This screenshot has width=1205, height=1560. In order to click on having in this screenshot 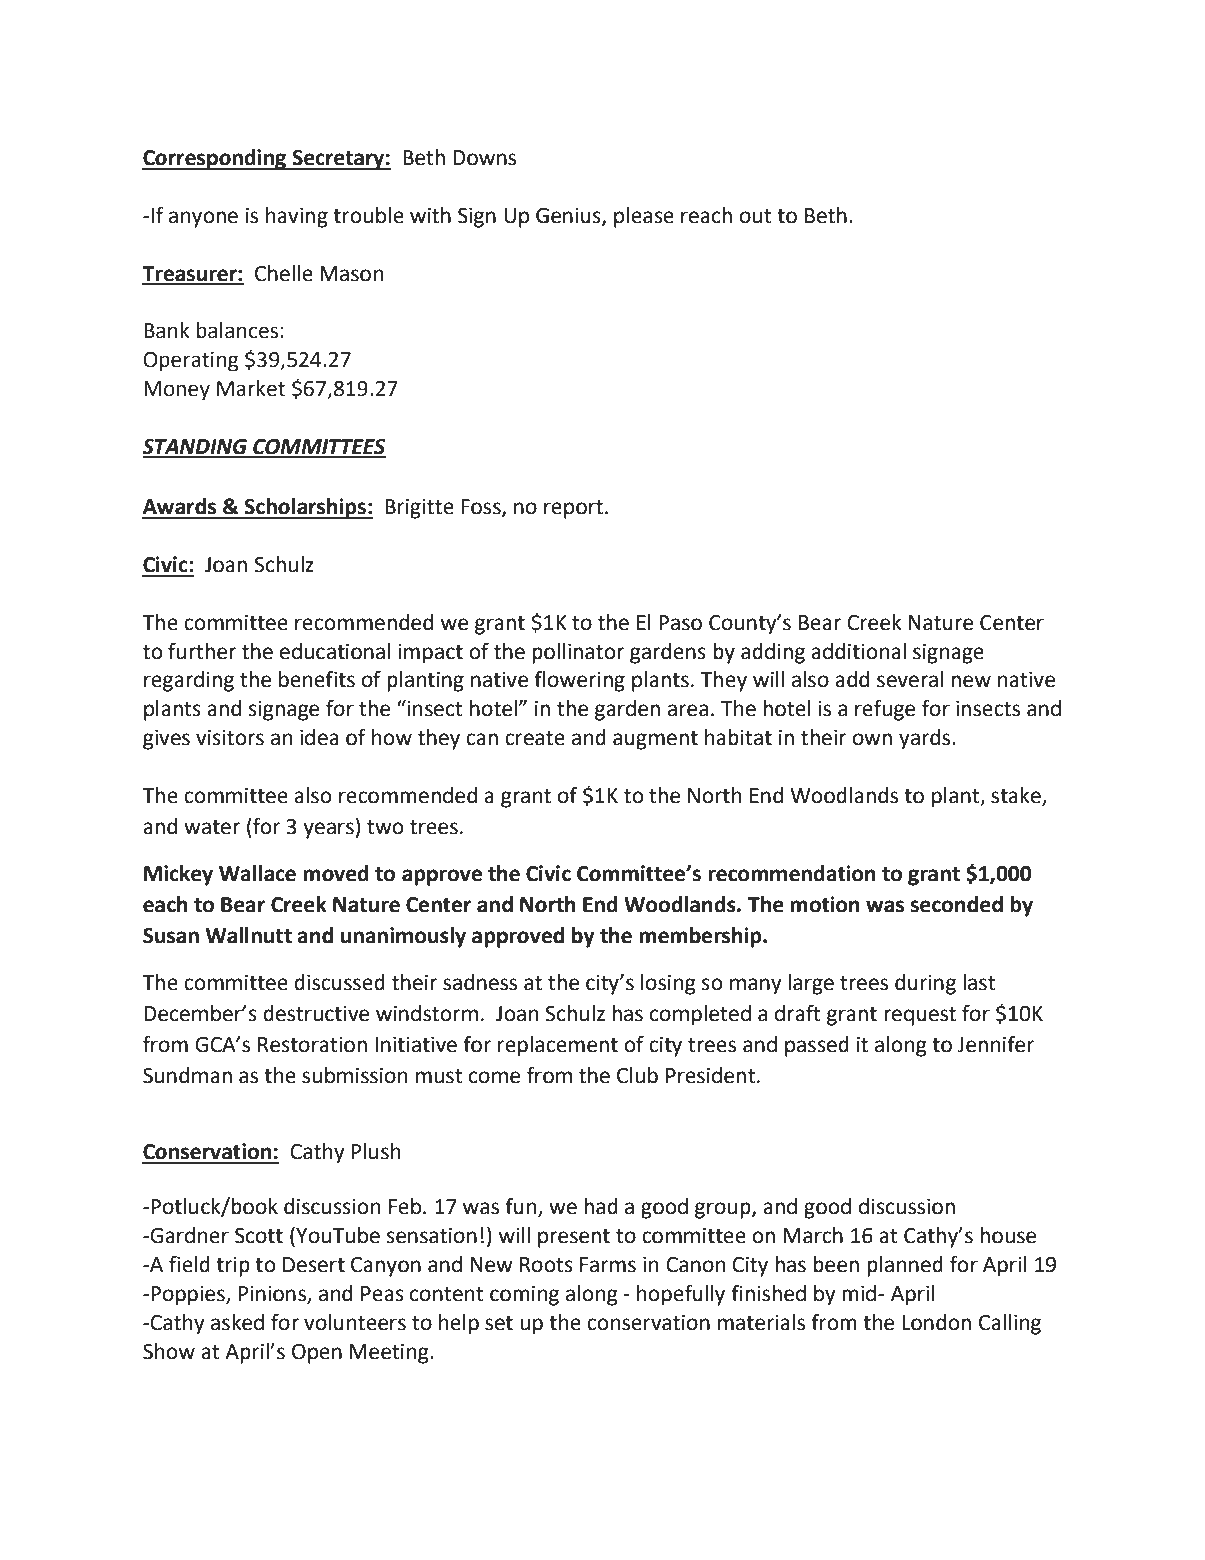, I will do `click(297, 217)`.
